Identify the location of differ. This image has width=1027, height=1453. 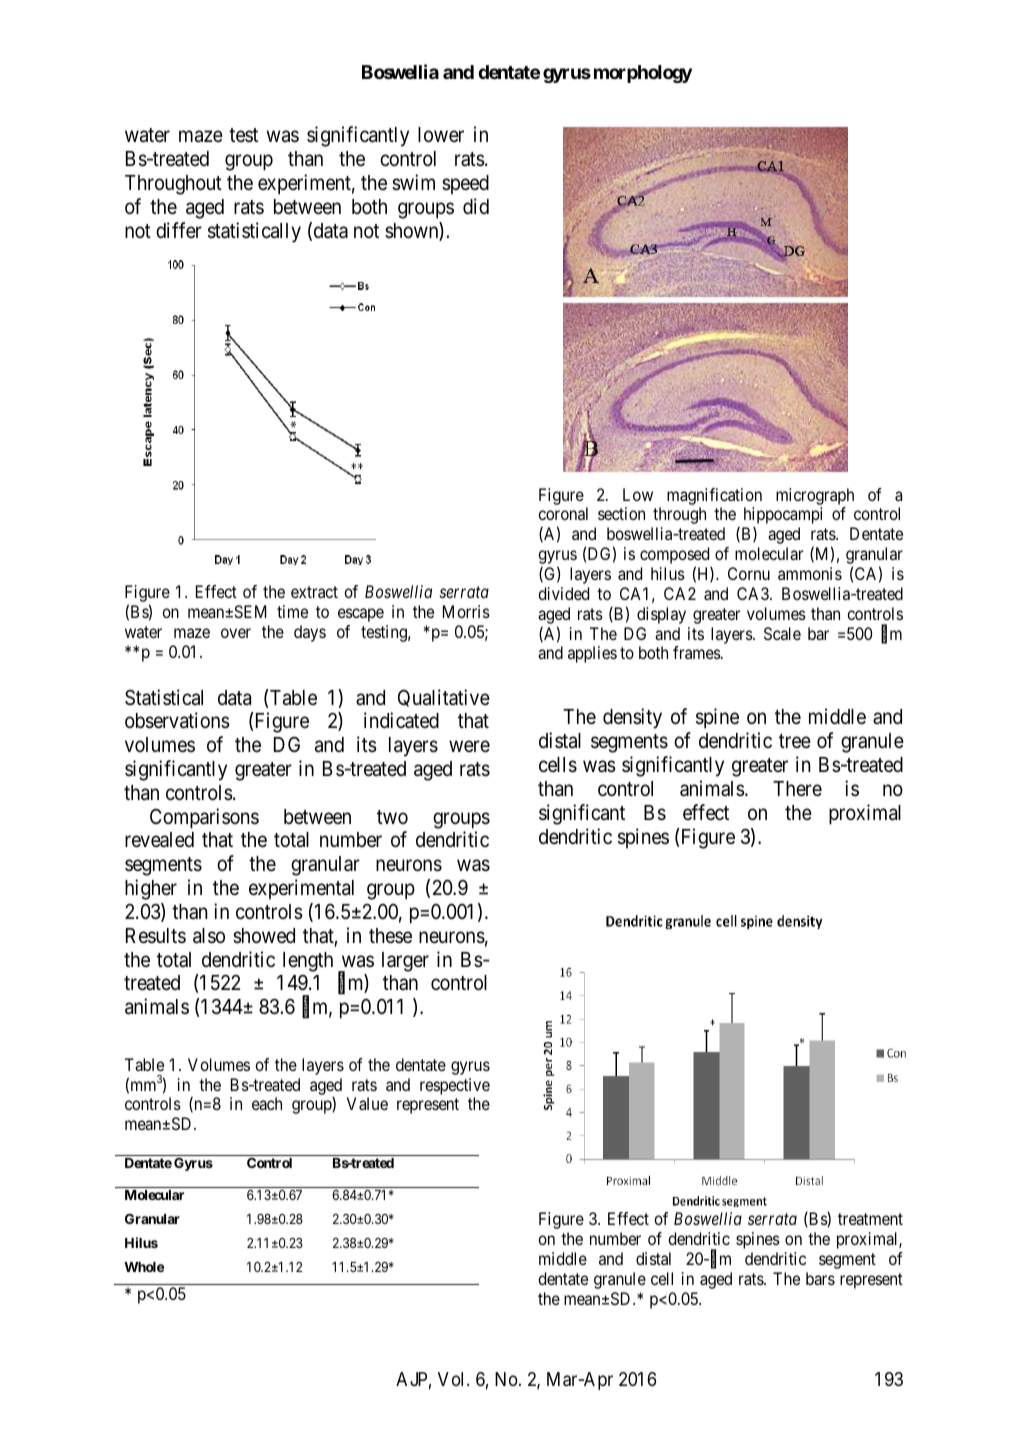
(179, 230).
